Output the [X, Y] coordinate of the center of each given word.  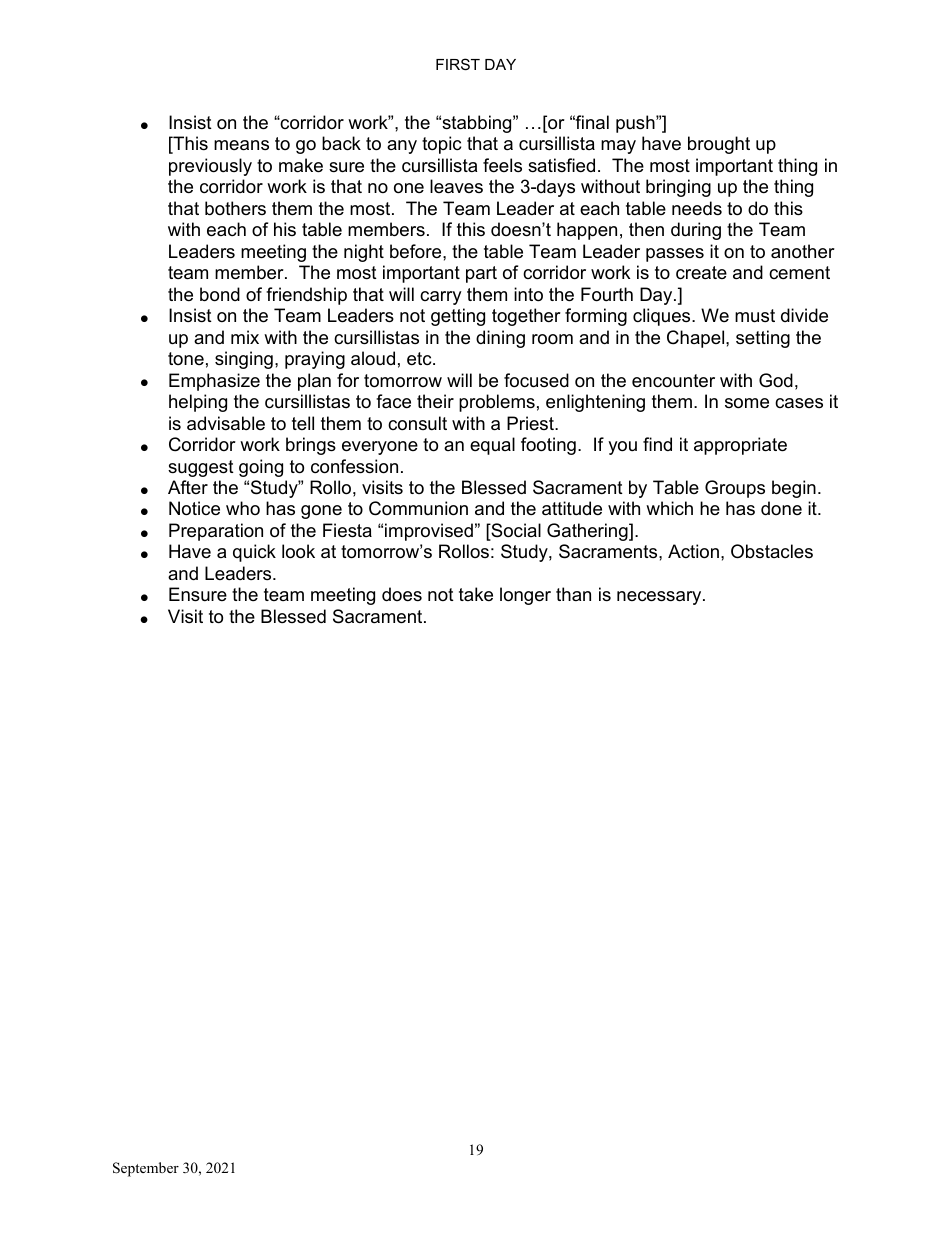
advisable [226, 423]
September [146, 1169]
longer [525, 596]
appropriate [740, 446]
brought [719, 145]
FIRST [458, 64]
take [476, 594]
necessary [660, 598]
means [241, 145]
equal [492, 446]
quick [254, 553]
